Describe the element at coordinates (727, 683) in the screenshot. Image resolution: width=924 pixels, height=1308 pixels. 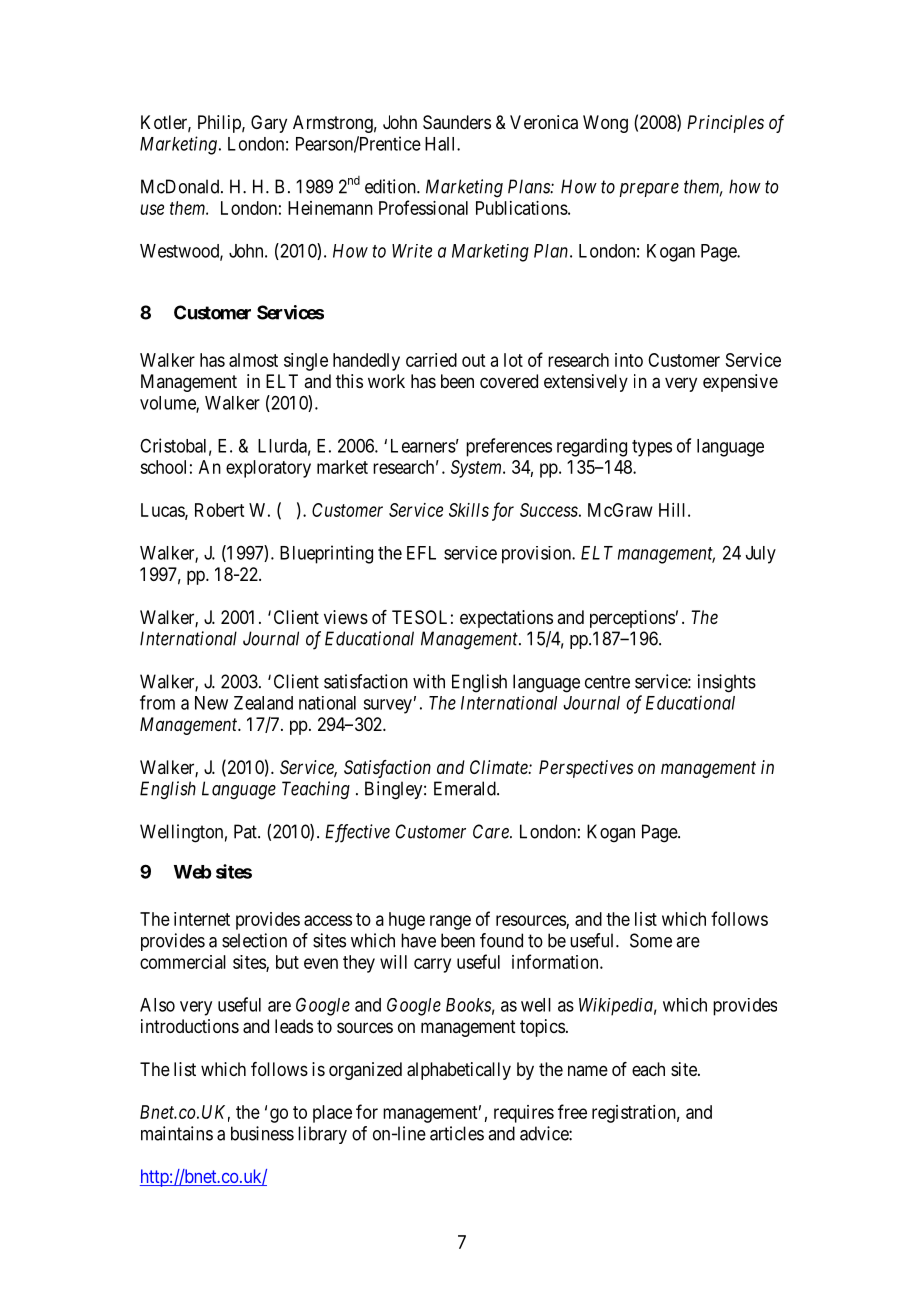
I see `insights` at that location.
